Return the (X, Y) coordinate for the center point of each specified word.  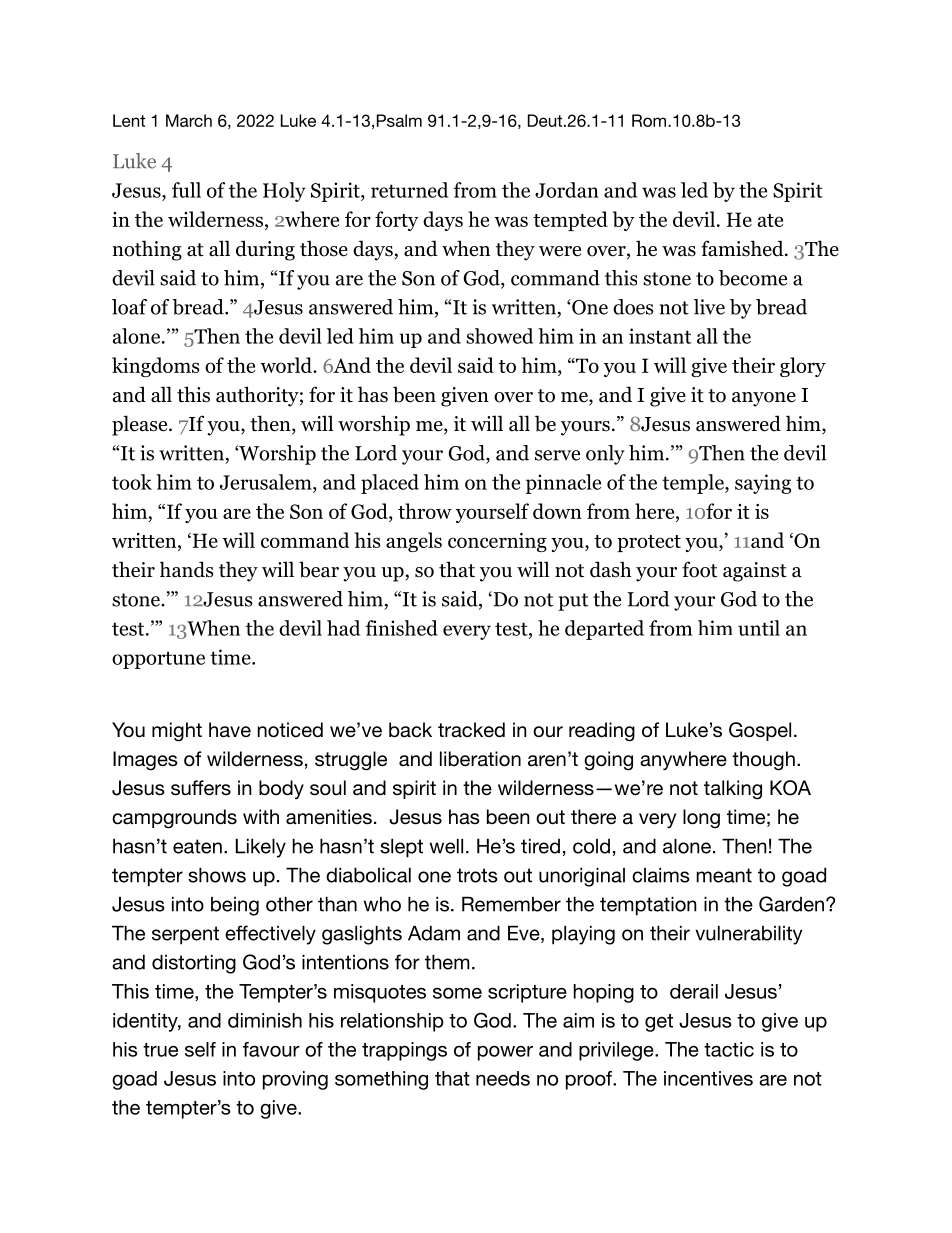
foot (699, 569)
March (189, 120)
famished (743, 248)
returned (409, 190)
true (160, 1050)
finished (401, 628)
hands (187, 569)
